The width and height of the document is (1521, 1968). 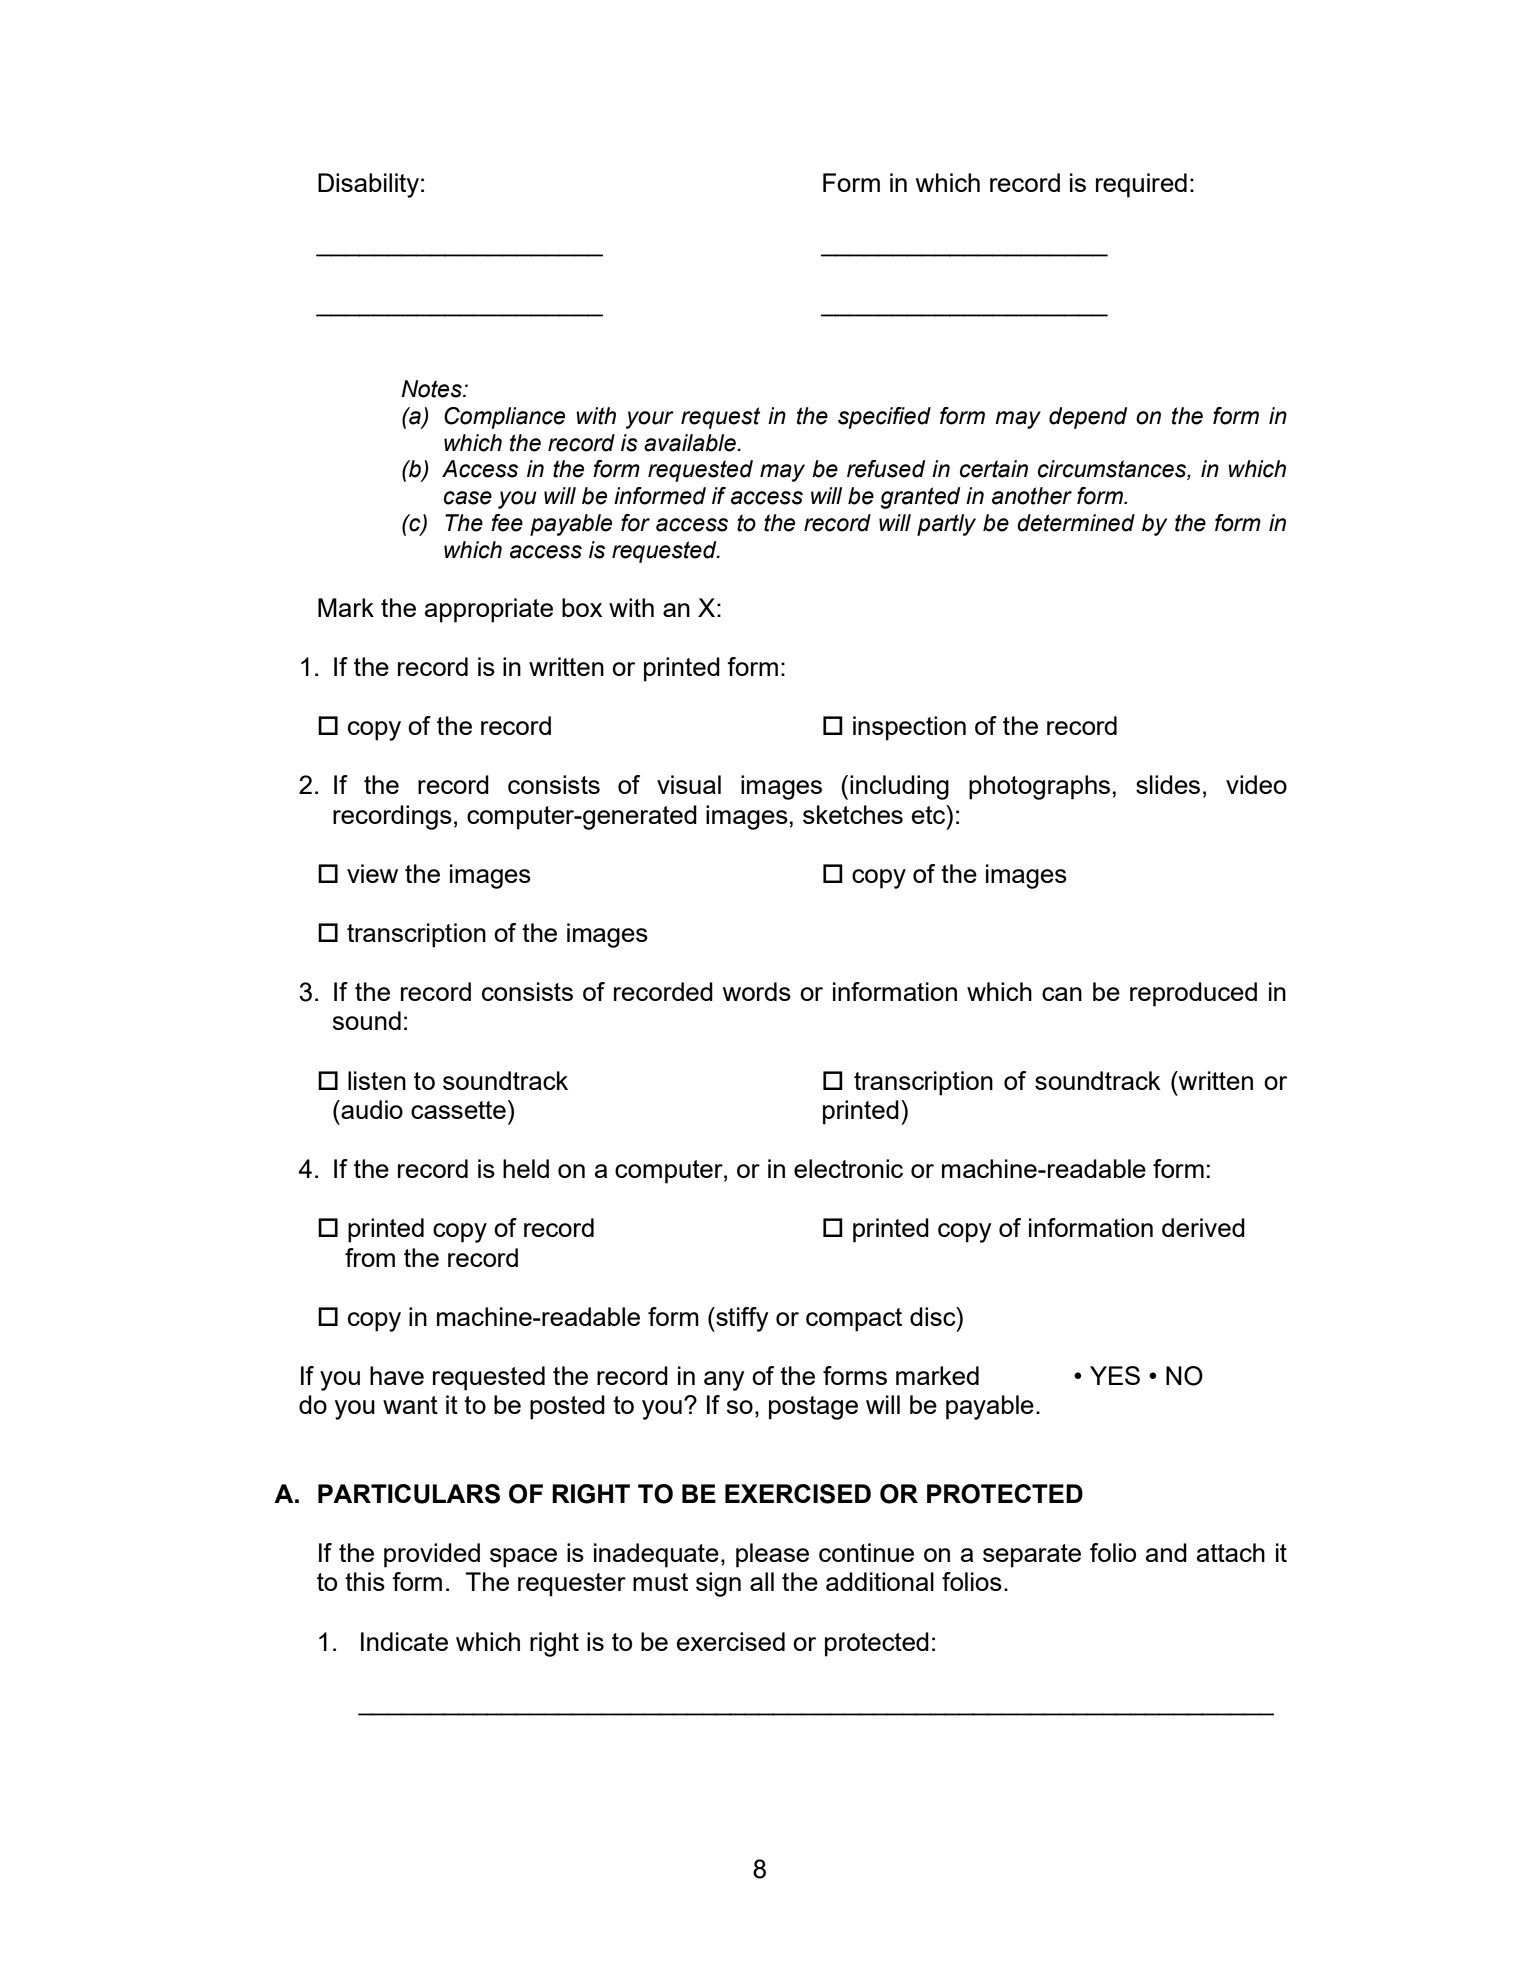 I want to click on appropriate, so click(x=489, y=610).
